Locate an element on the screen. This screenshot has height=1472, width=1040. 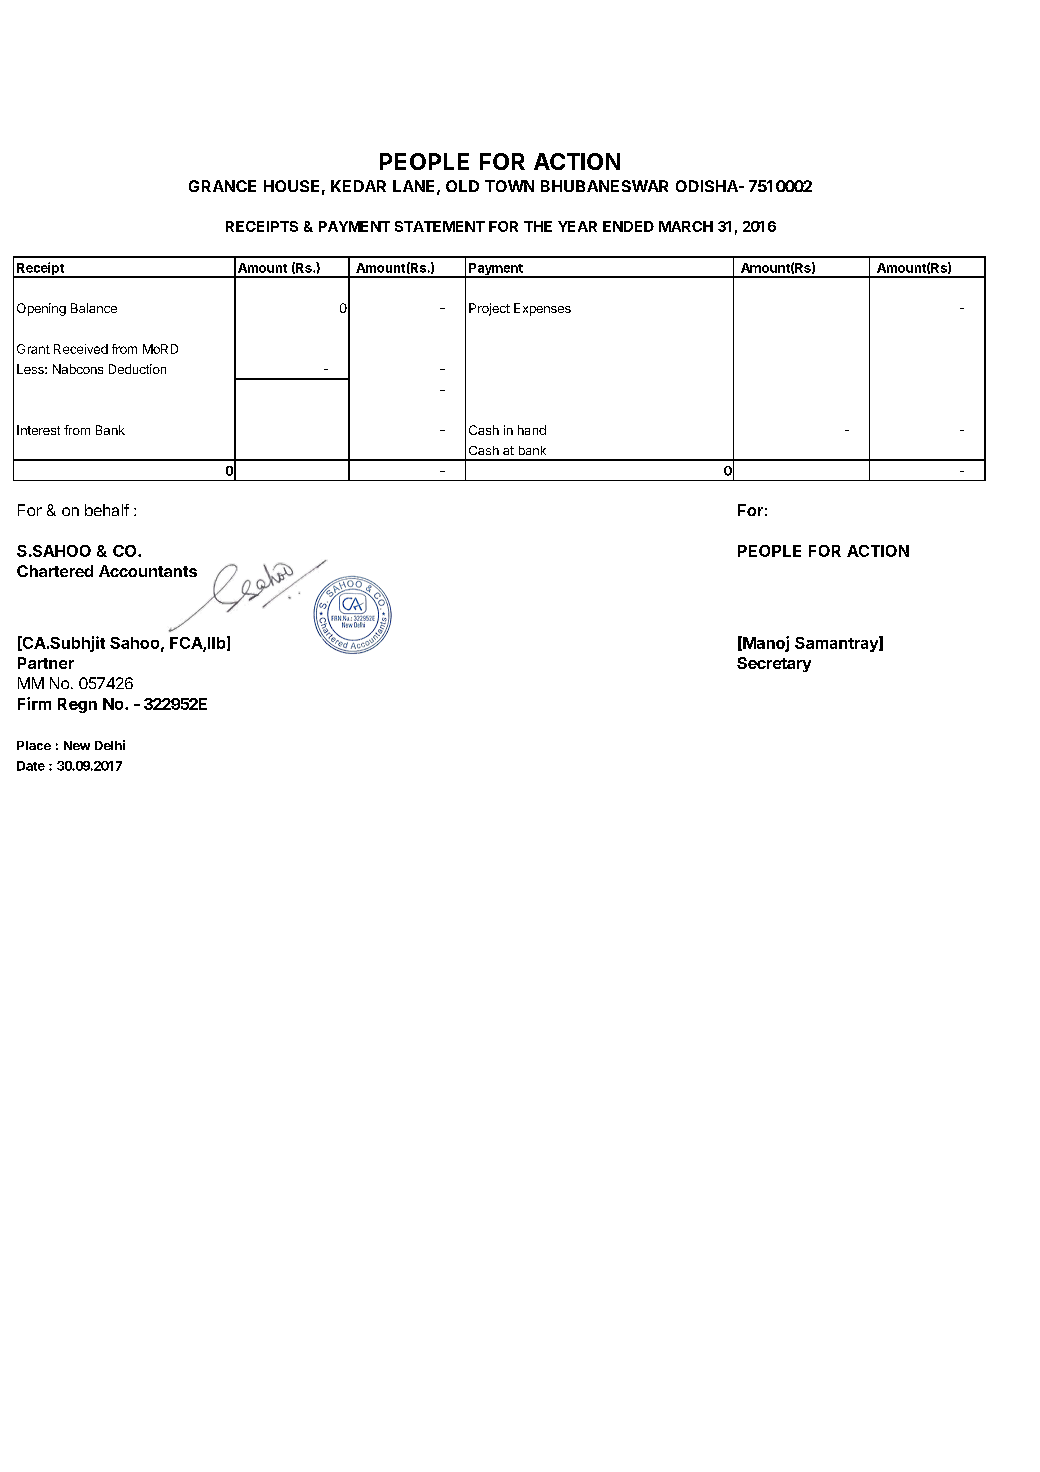
behalf is located at coordinates (107, 510).
